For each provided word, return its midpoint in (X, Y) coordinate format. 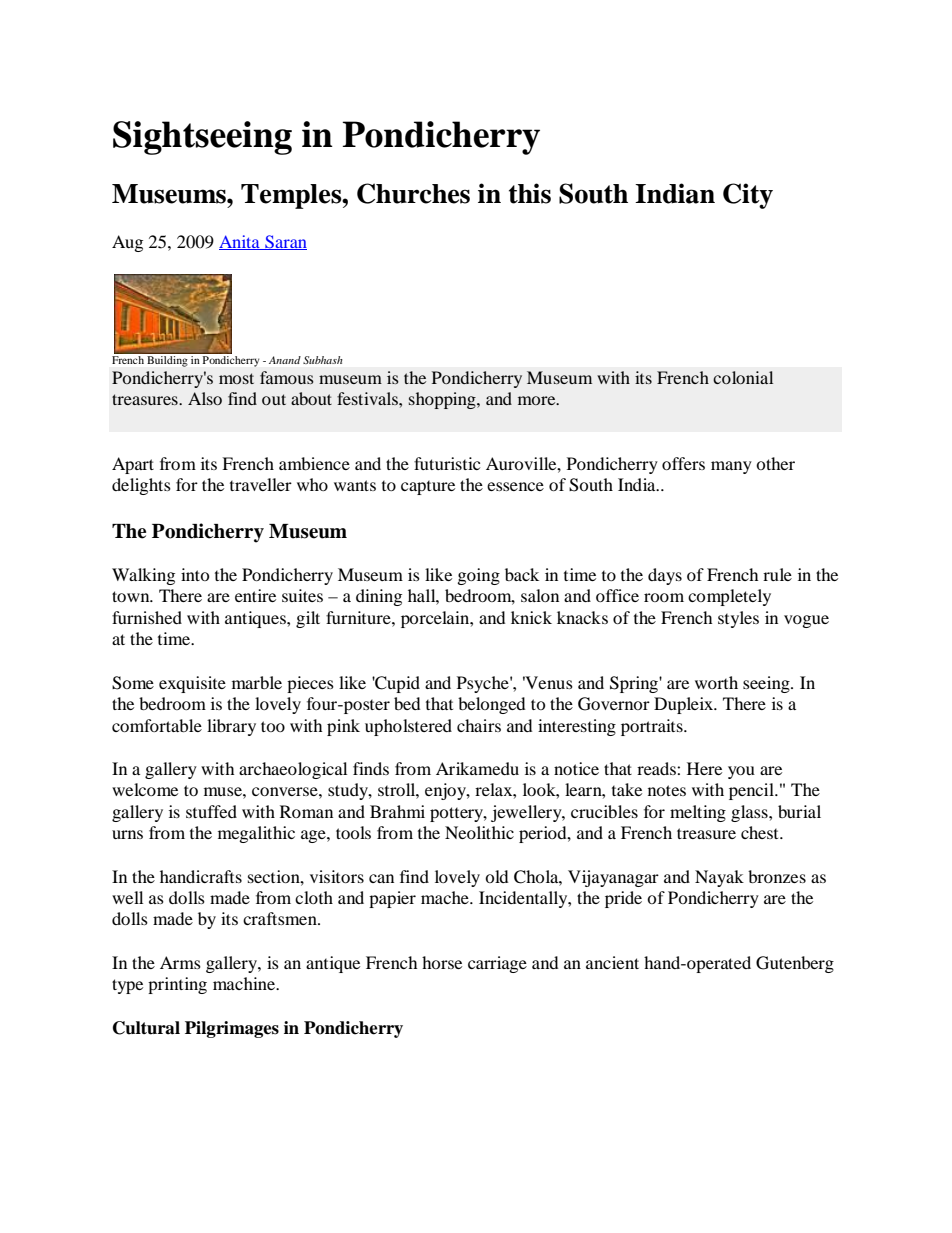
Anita (240, 242)
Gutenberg (795, 964)
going (478, 576)
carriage (497, 964)
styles (738, 619)
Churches (413, 193)
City (748, 196)
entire (255, 595)
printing (177, 985)
